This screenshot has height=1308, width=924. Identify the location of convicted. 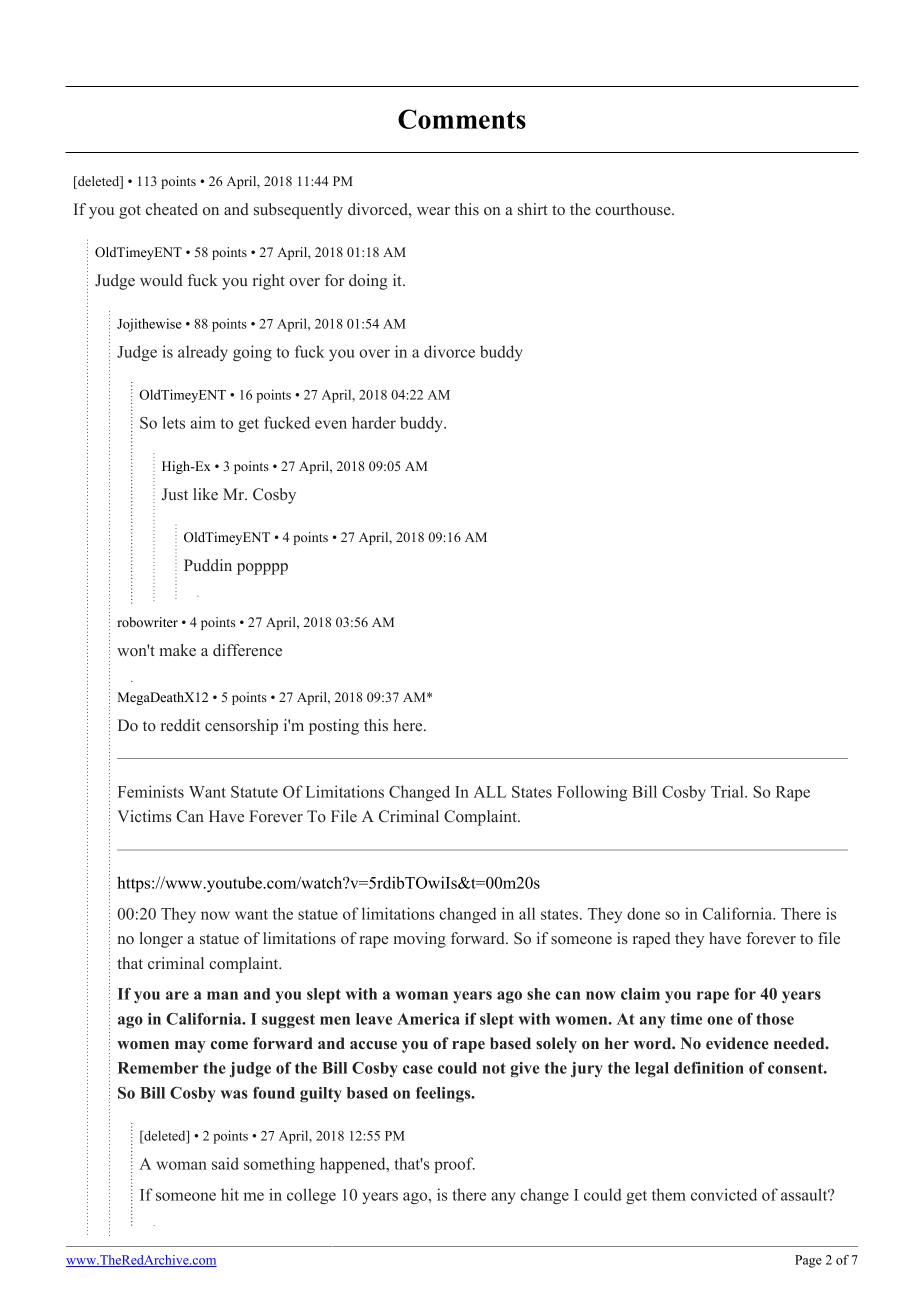
(724, 1194).
